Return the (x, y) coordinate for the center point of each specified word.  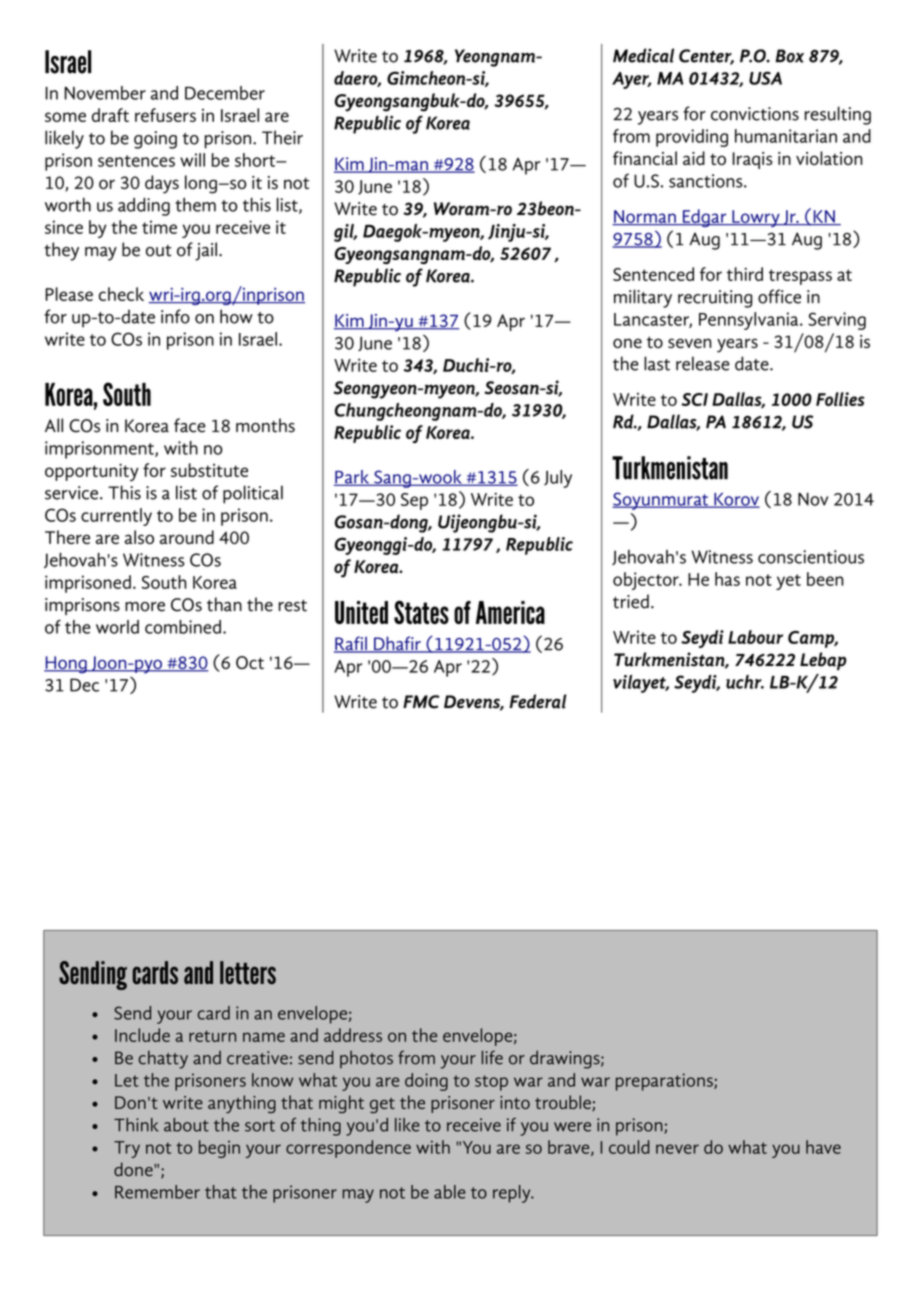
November (105, 93)
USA (765, 78)
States (421, 612)
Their (282, 137)
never (677, 1149)
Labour (755, 637)
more (145, 607)
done (134, 1169)
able (450, 1192)
